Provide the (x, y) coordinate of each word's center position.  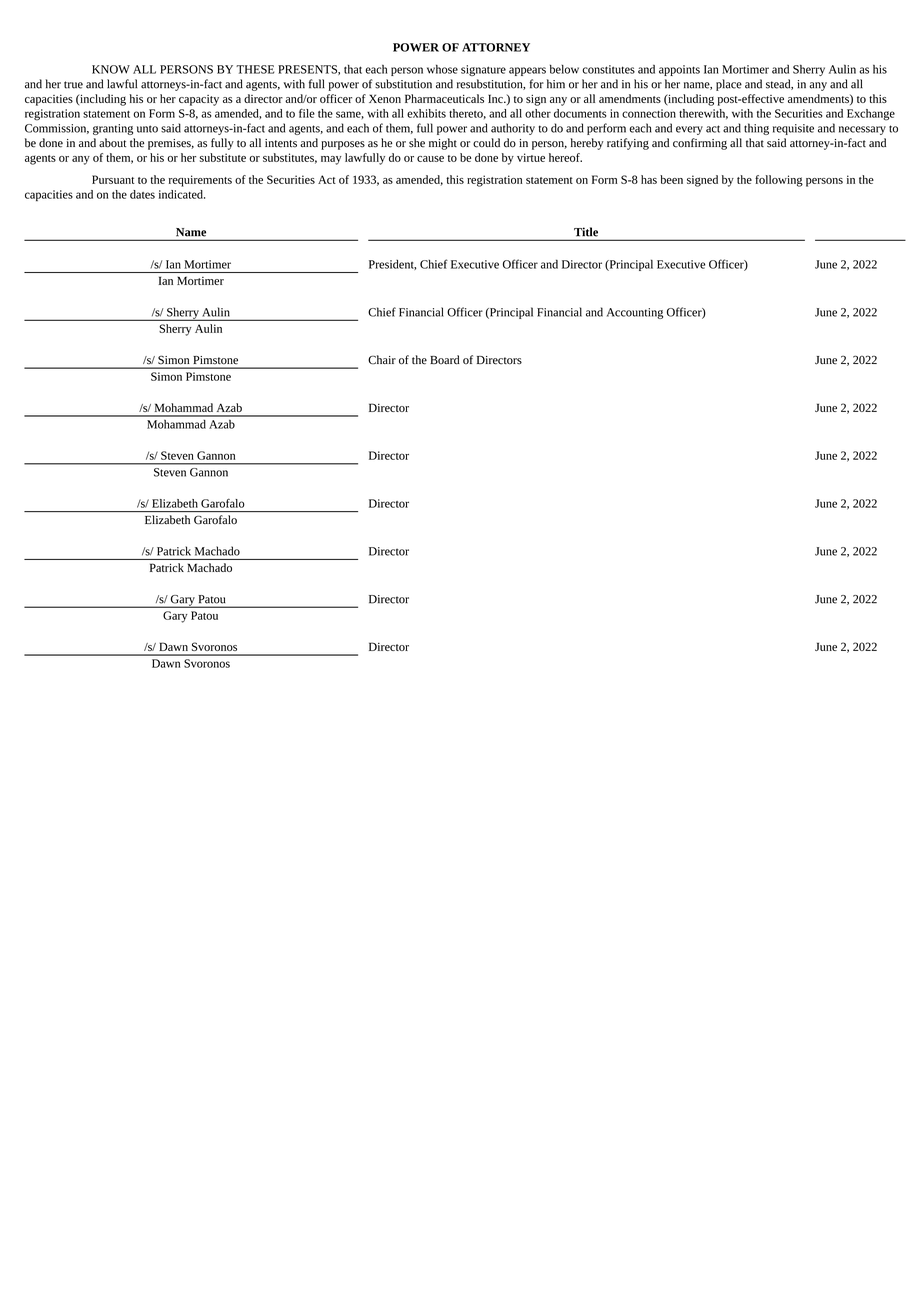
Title (586, 232)
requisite (793, 129)
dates (142, 194)
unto (147, 129)
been (671, 179)
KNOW (111, 69)
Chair (382, 360)
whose (442, 69)
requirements (200, 181)
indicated (182, 194)
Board (445, 360)
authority (513, 129)
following (779, 181)
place (729, 85)
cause (430, 159)
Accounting (635, 313)
